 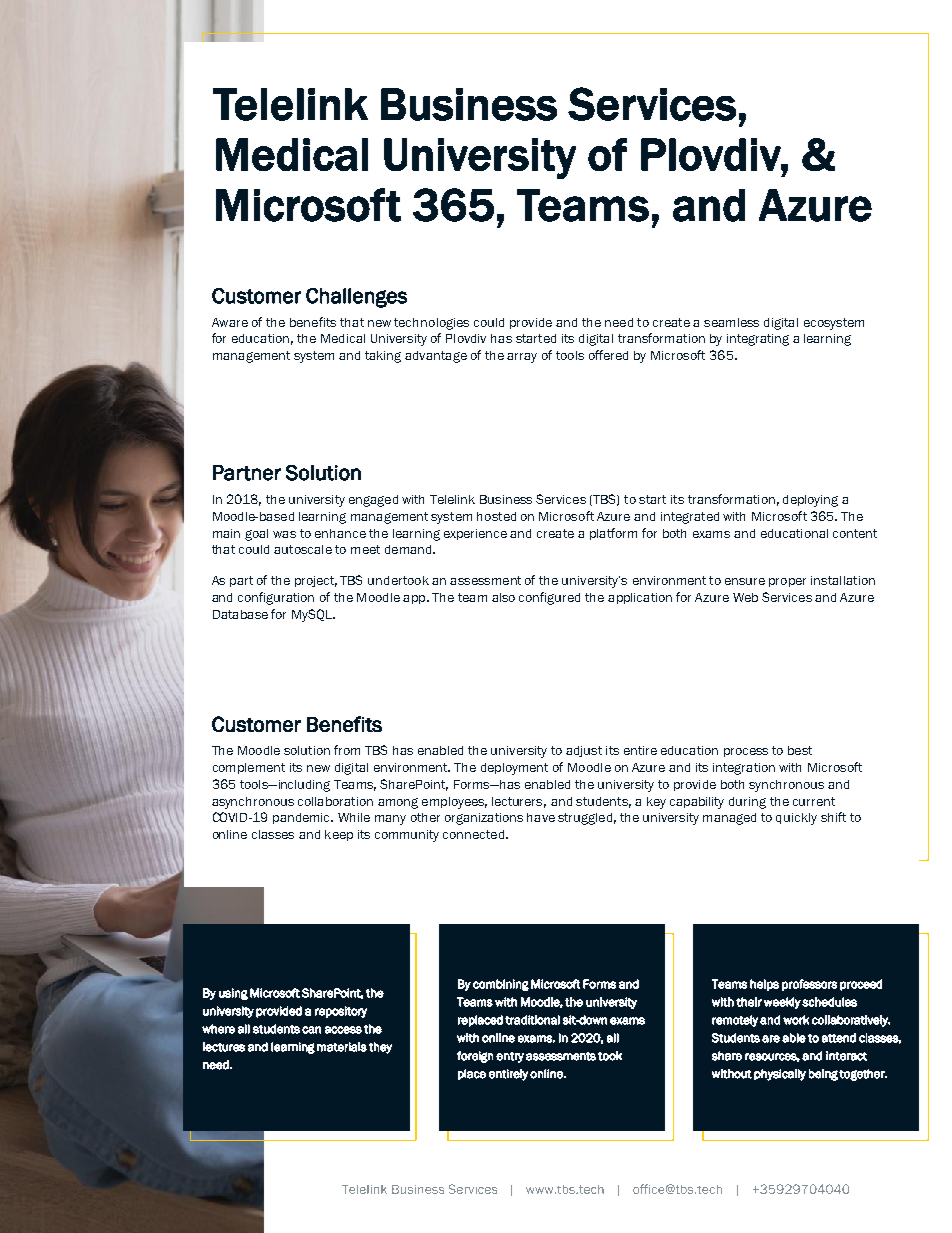 What do you see at coordinates (510, 1057) in the screenshot?
I see `entry` at bounding box center [510, 1057].
